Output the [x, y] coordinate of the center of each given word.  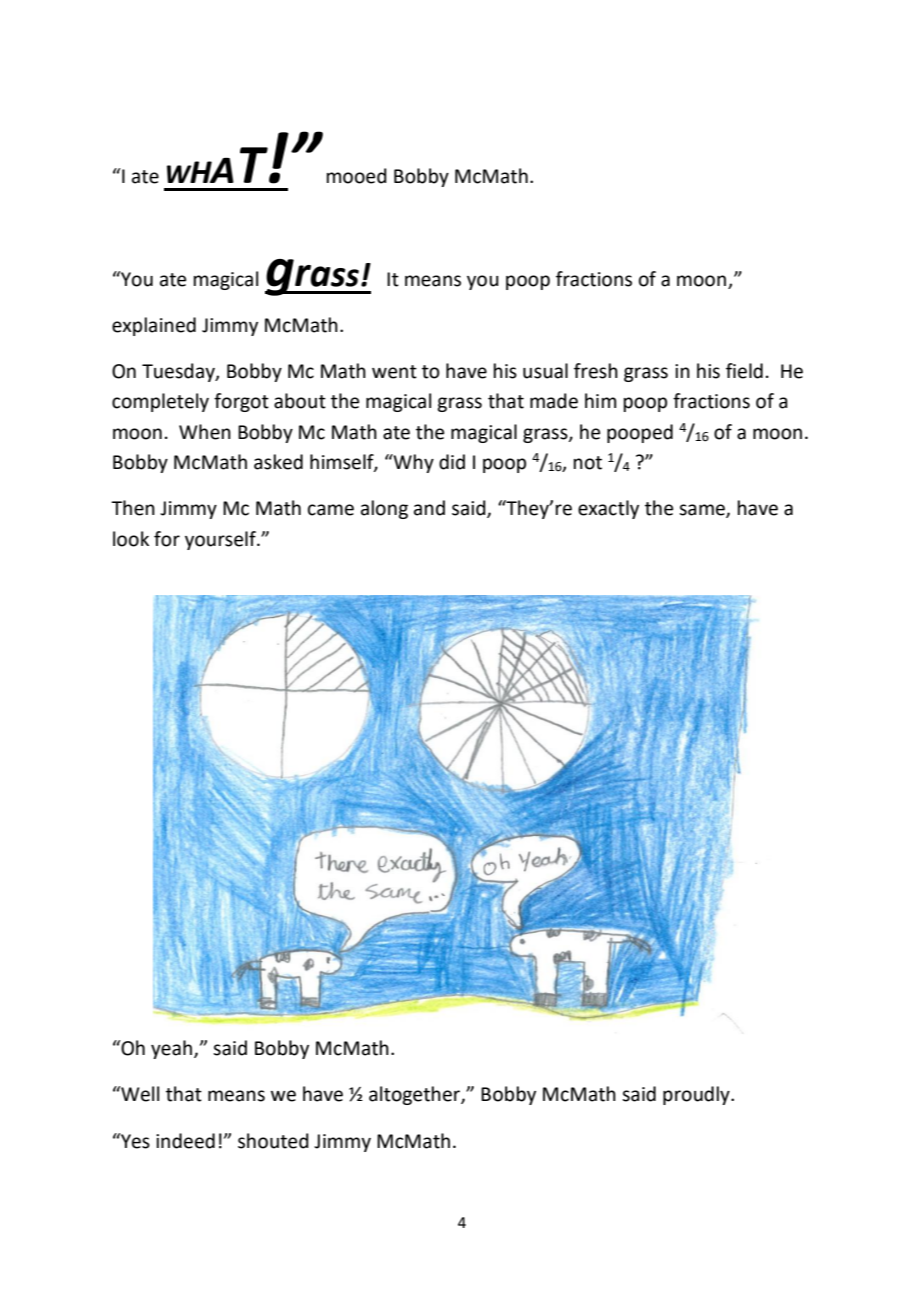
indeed [185, 1141]
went [394, 372]
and [429, 508]
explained [154, 326]
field [744, 371]
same [703, 511]
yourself [221, 540]
